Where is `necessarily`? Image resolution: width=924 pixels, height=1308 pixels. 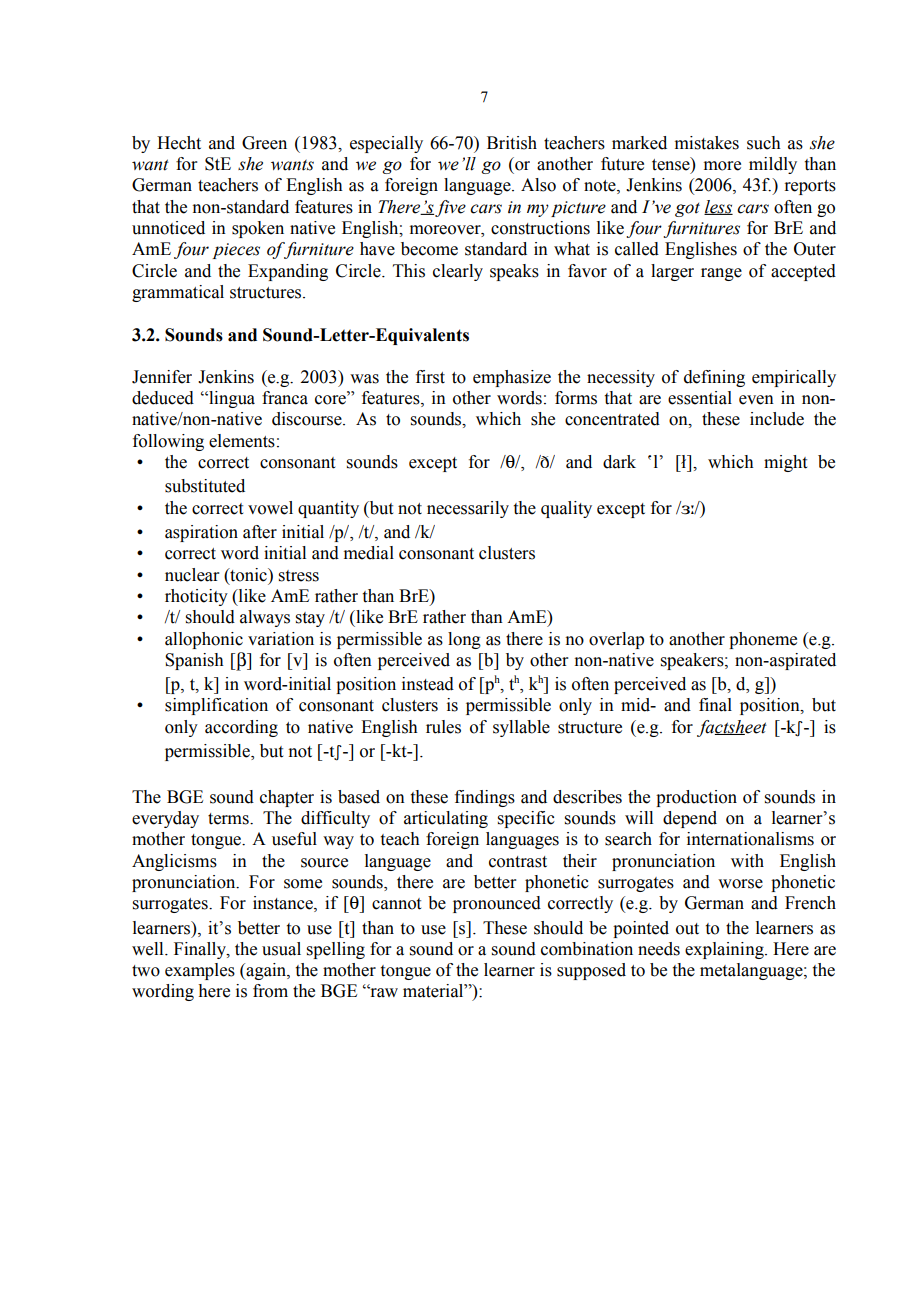 necessarily is located at coordinates (468, 509).
